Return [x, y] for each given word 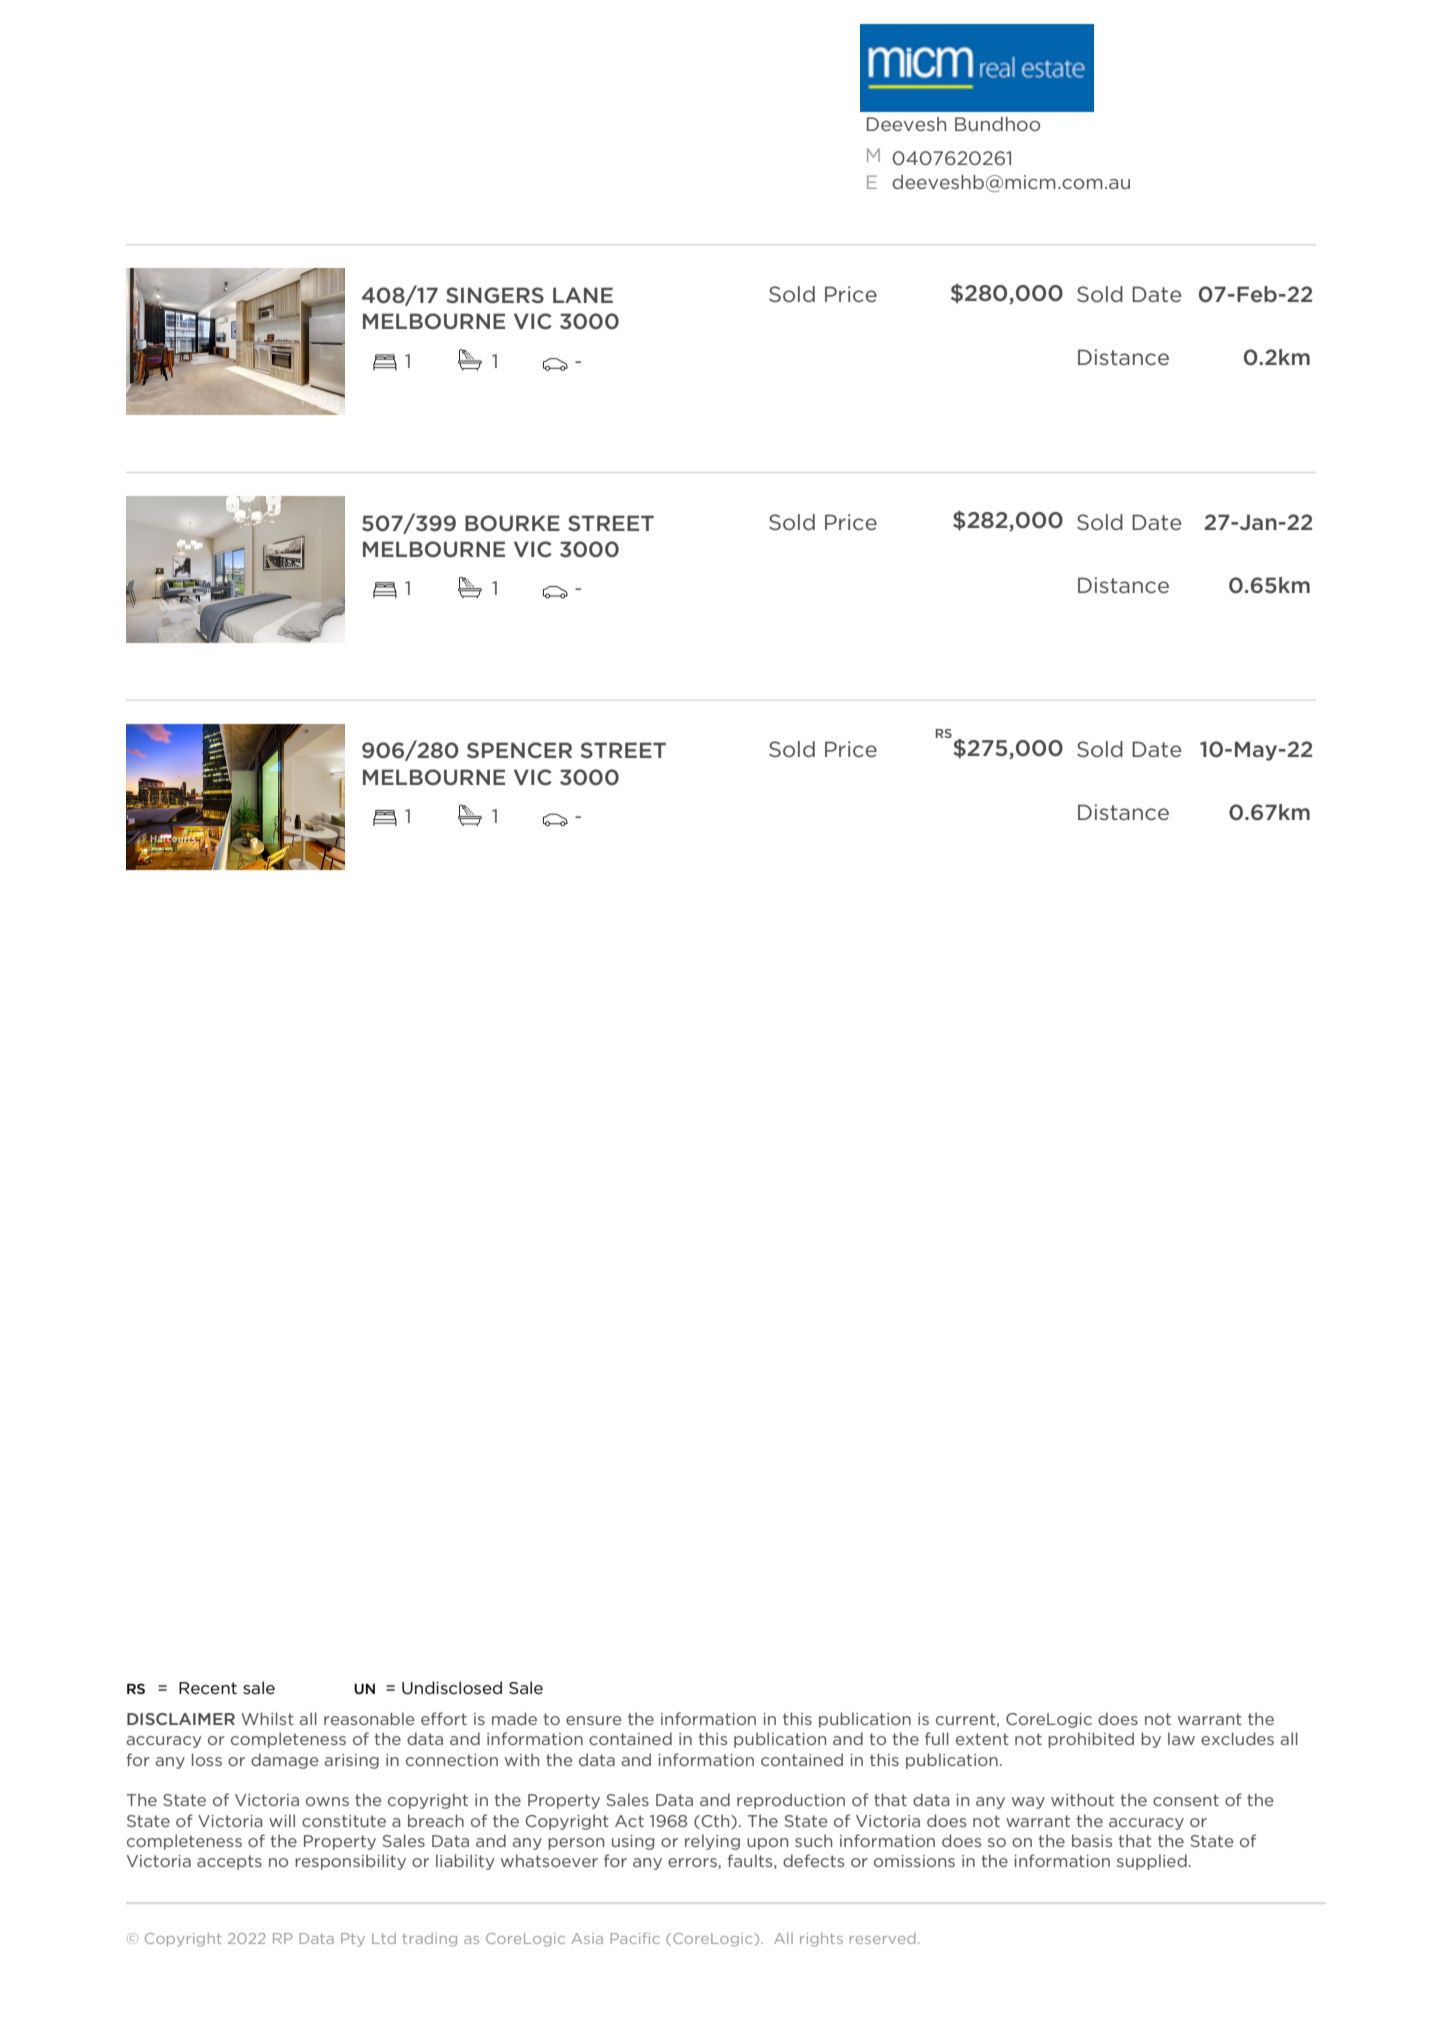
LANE [583, 295]
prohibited [1091, 1740]
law [1181, 1738]
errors [693, 1863]
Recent [208, 1688]
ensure [594, 1720]
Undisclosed [452, 1688]
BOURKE [512, 523]
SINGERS [495, 295]
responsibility [350, 1862]
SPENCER [519, 750]
